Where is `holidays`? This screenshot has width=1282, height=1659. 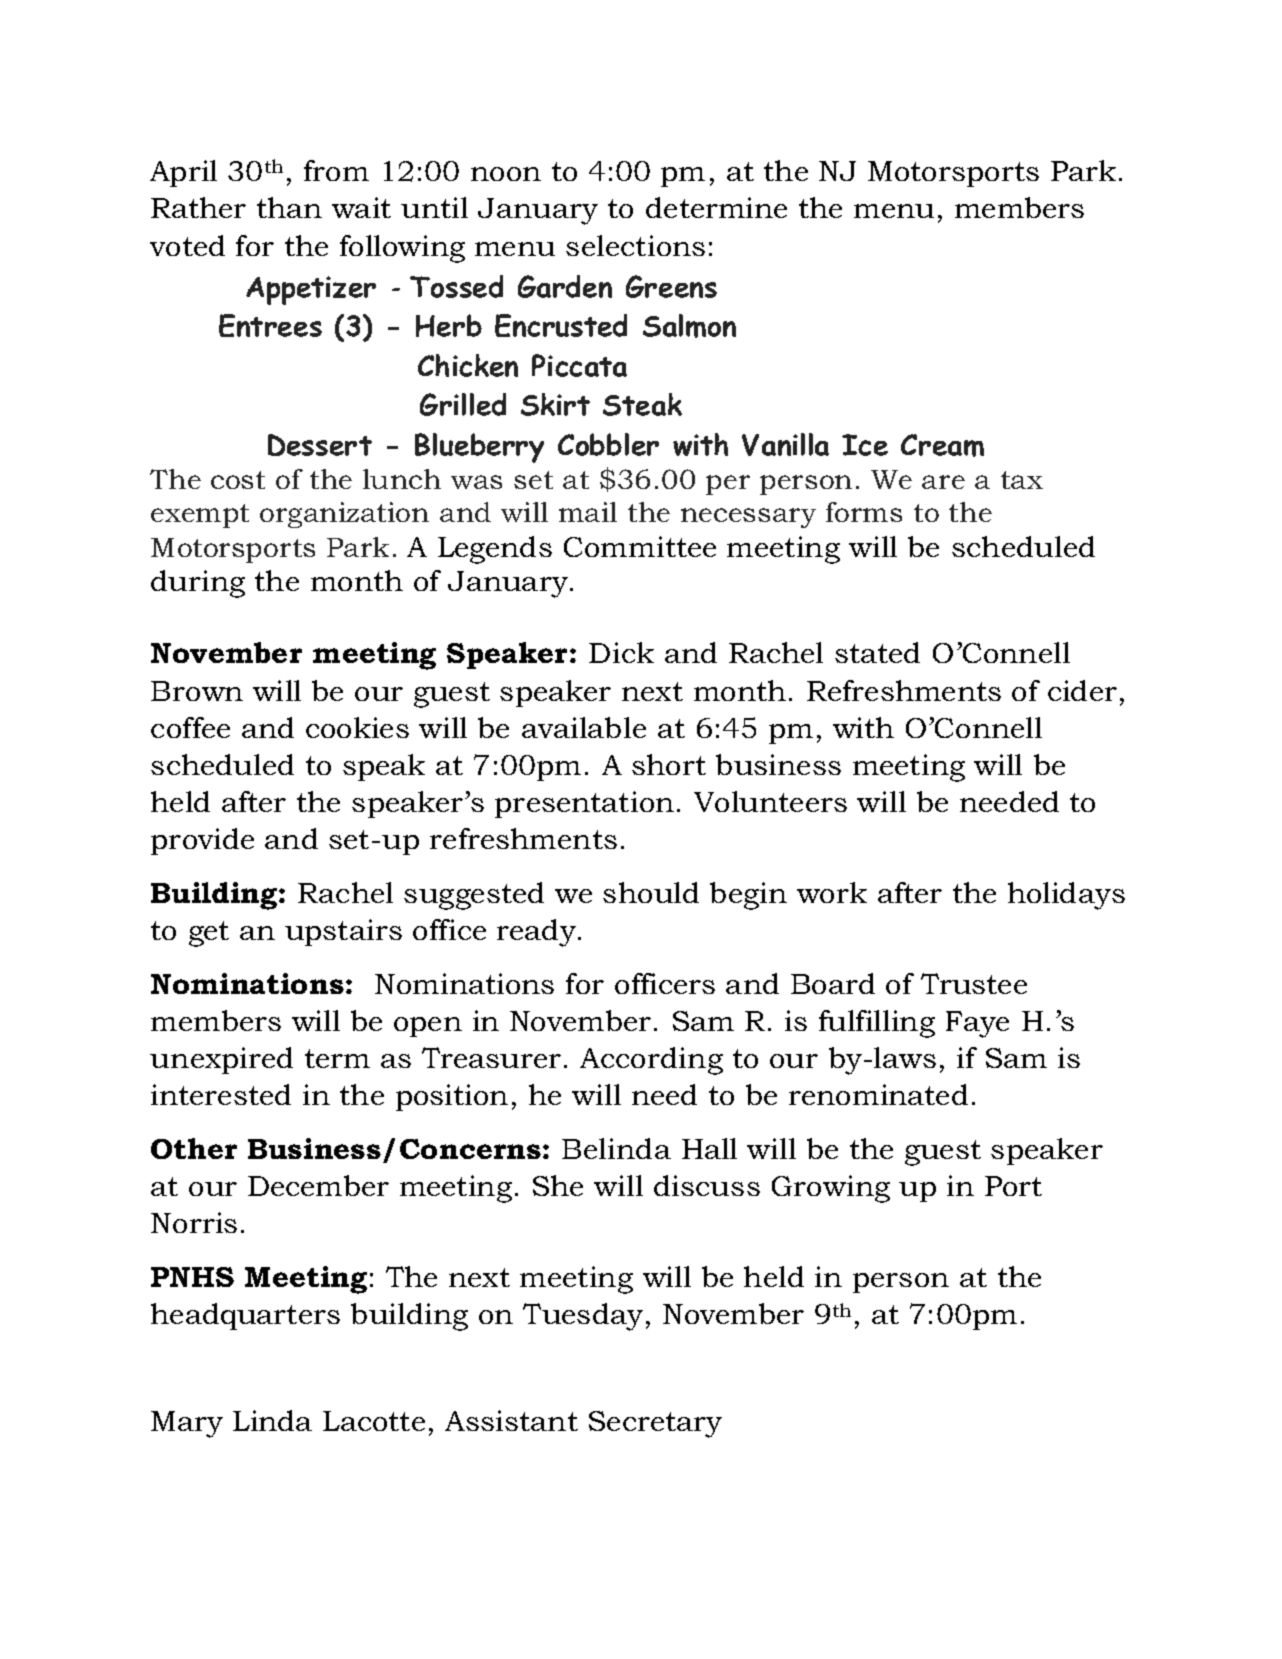 holidays is located at coordinates (1066, 896).
